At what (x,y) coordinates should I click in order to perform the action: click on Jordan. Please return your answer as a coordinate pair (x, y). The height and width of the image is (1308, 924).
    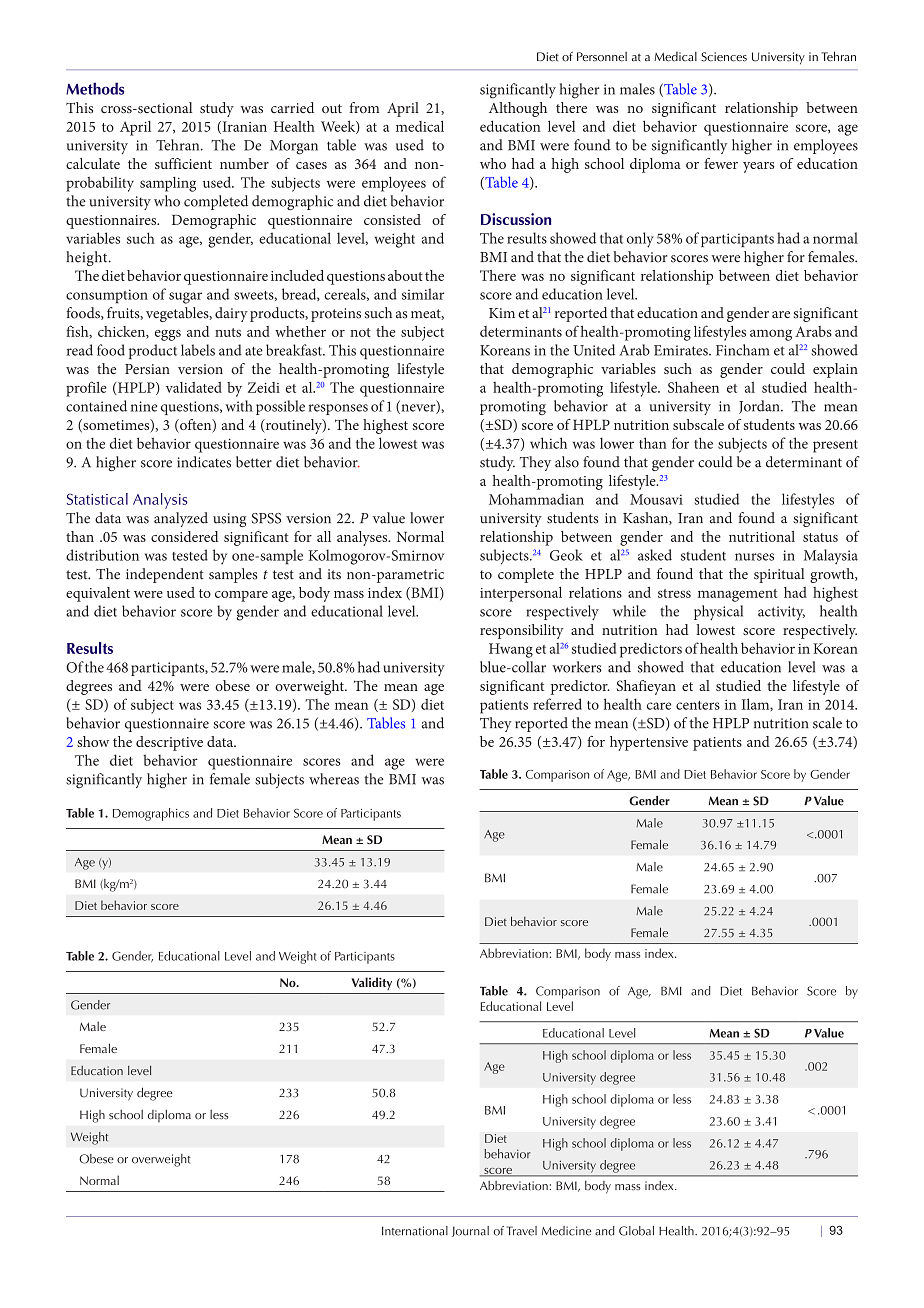
    Looking at the image, I should click on (760, 407).
